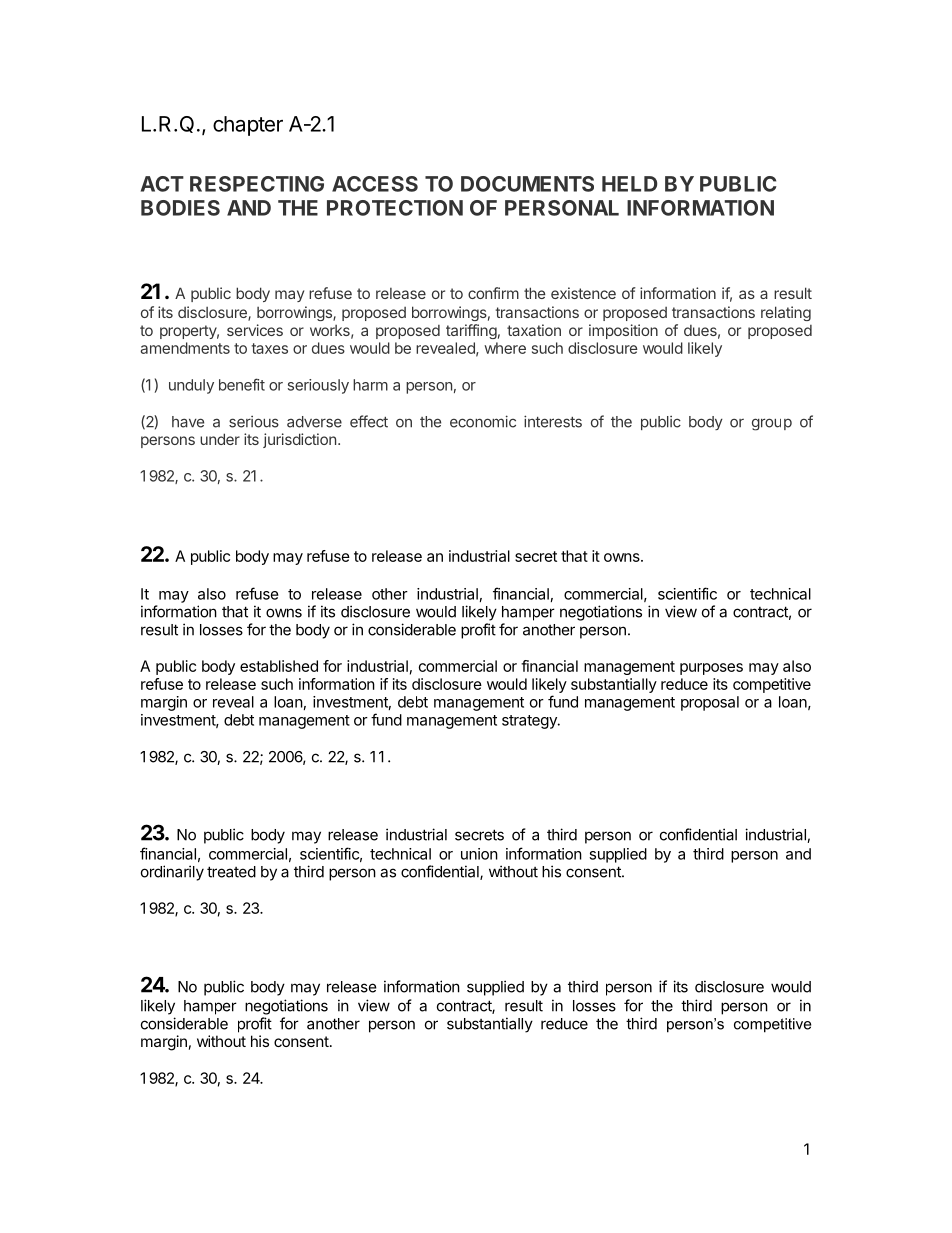 Image resolution: width=952 pixels, height=1233 pixels. What do you see at coordinates (231, 872) in the screenshot?
I see `treated` at bounding box center [231, 872].
